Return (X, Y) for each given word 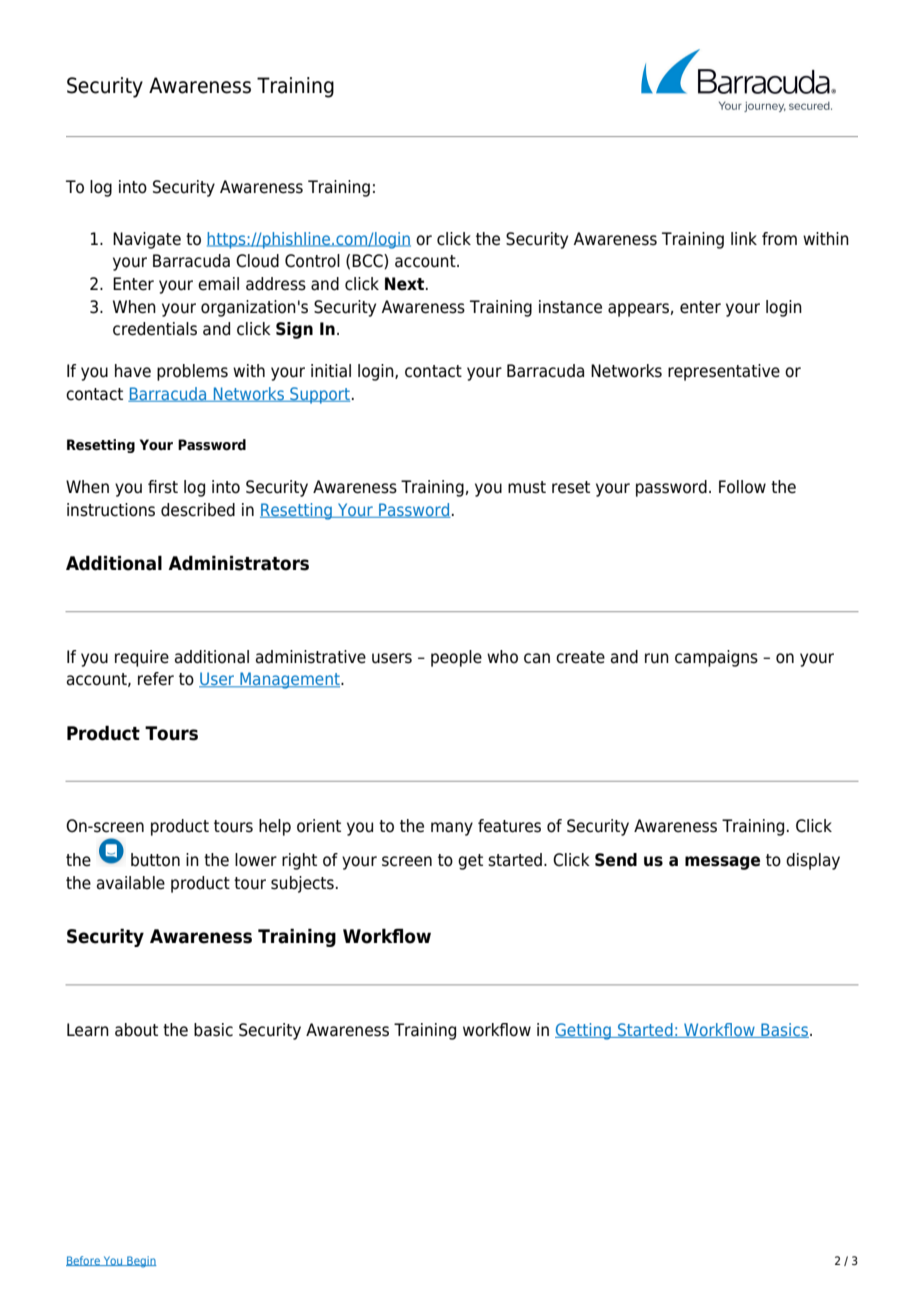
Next (406, 284)
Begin (140, 1262)
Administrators (238, 563)
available (131, 883)
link (744, 238)
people (456, 658)
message (722, 863)
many (452, 829)
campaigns (716, 658)
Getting (584, 1031)
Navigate (147, 240)
